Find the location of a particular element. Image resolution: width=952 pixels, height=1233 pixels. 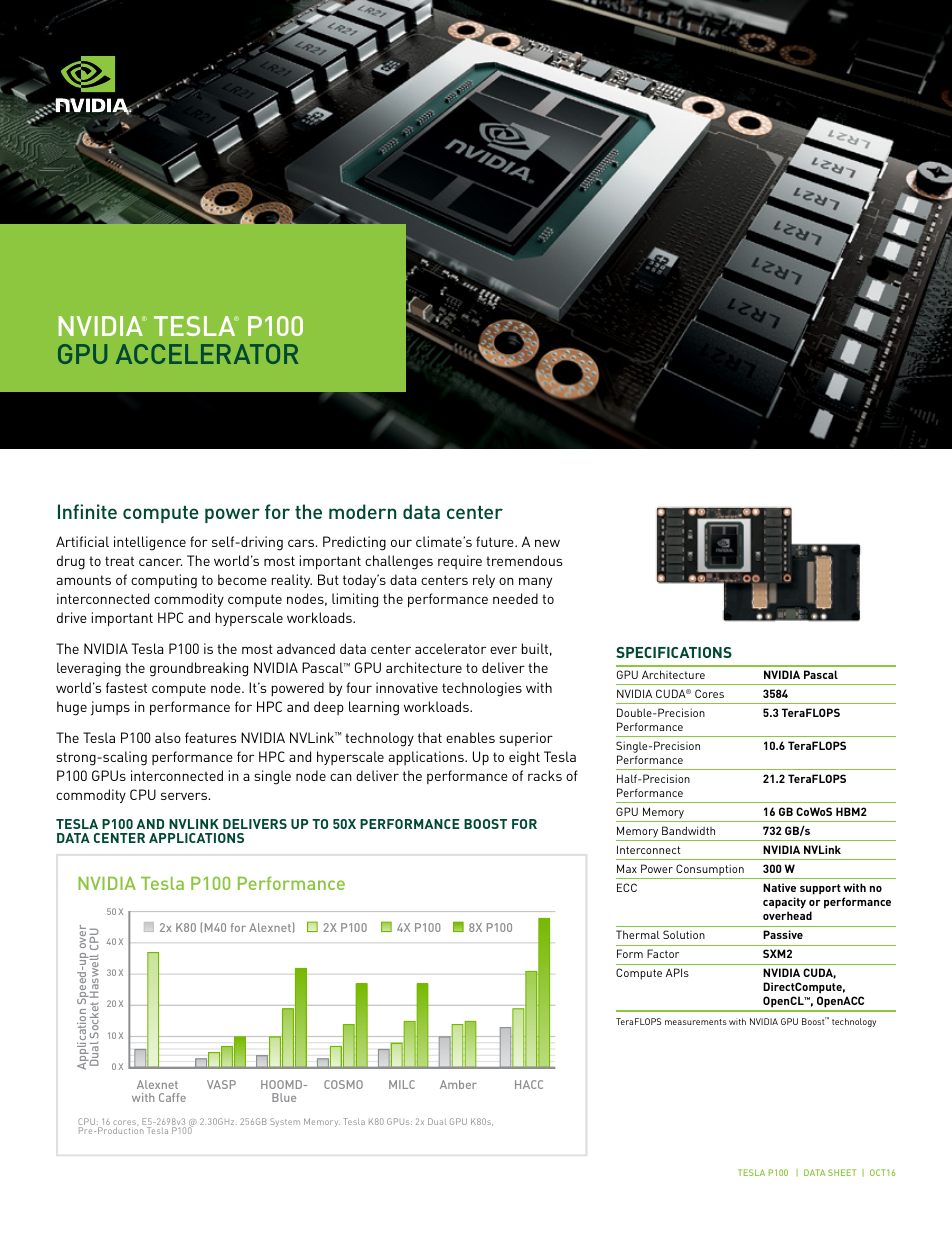

future is located at coordinates (496, 541).
